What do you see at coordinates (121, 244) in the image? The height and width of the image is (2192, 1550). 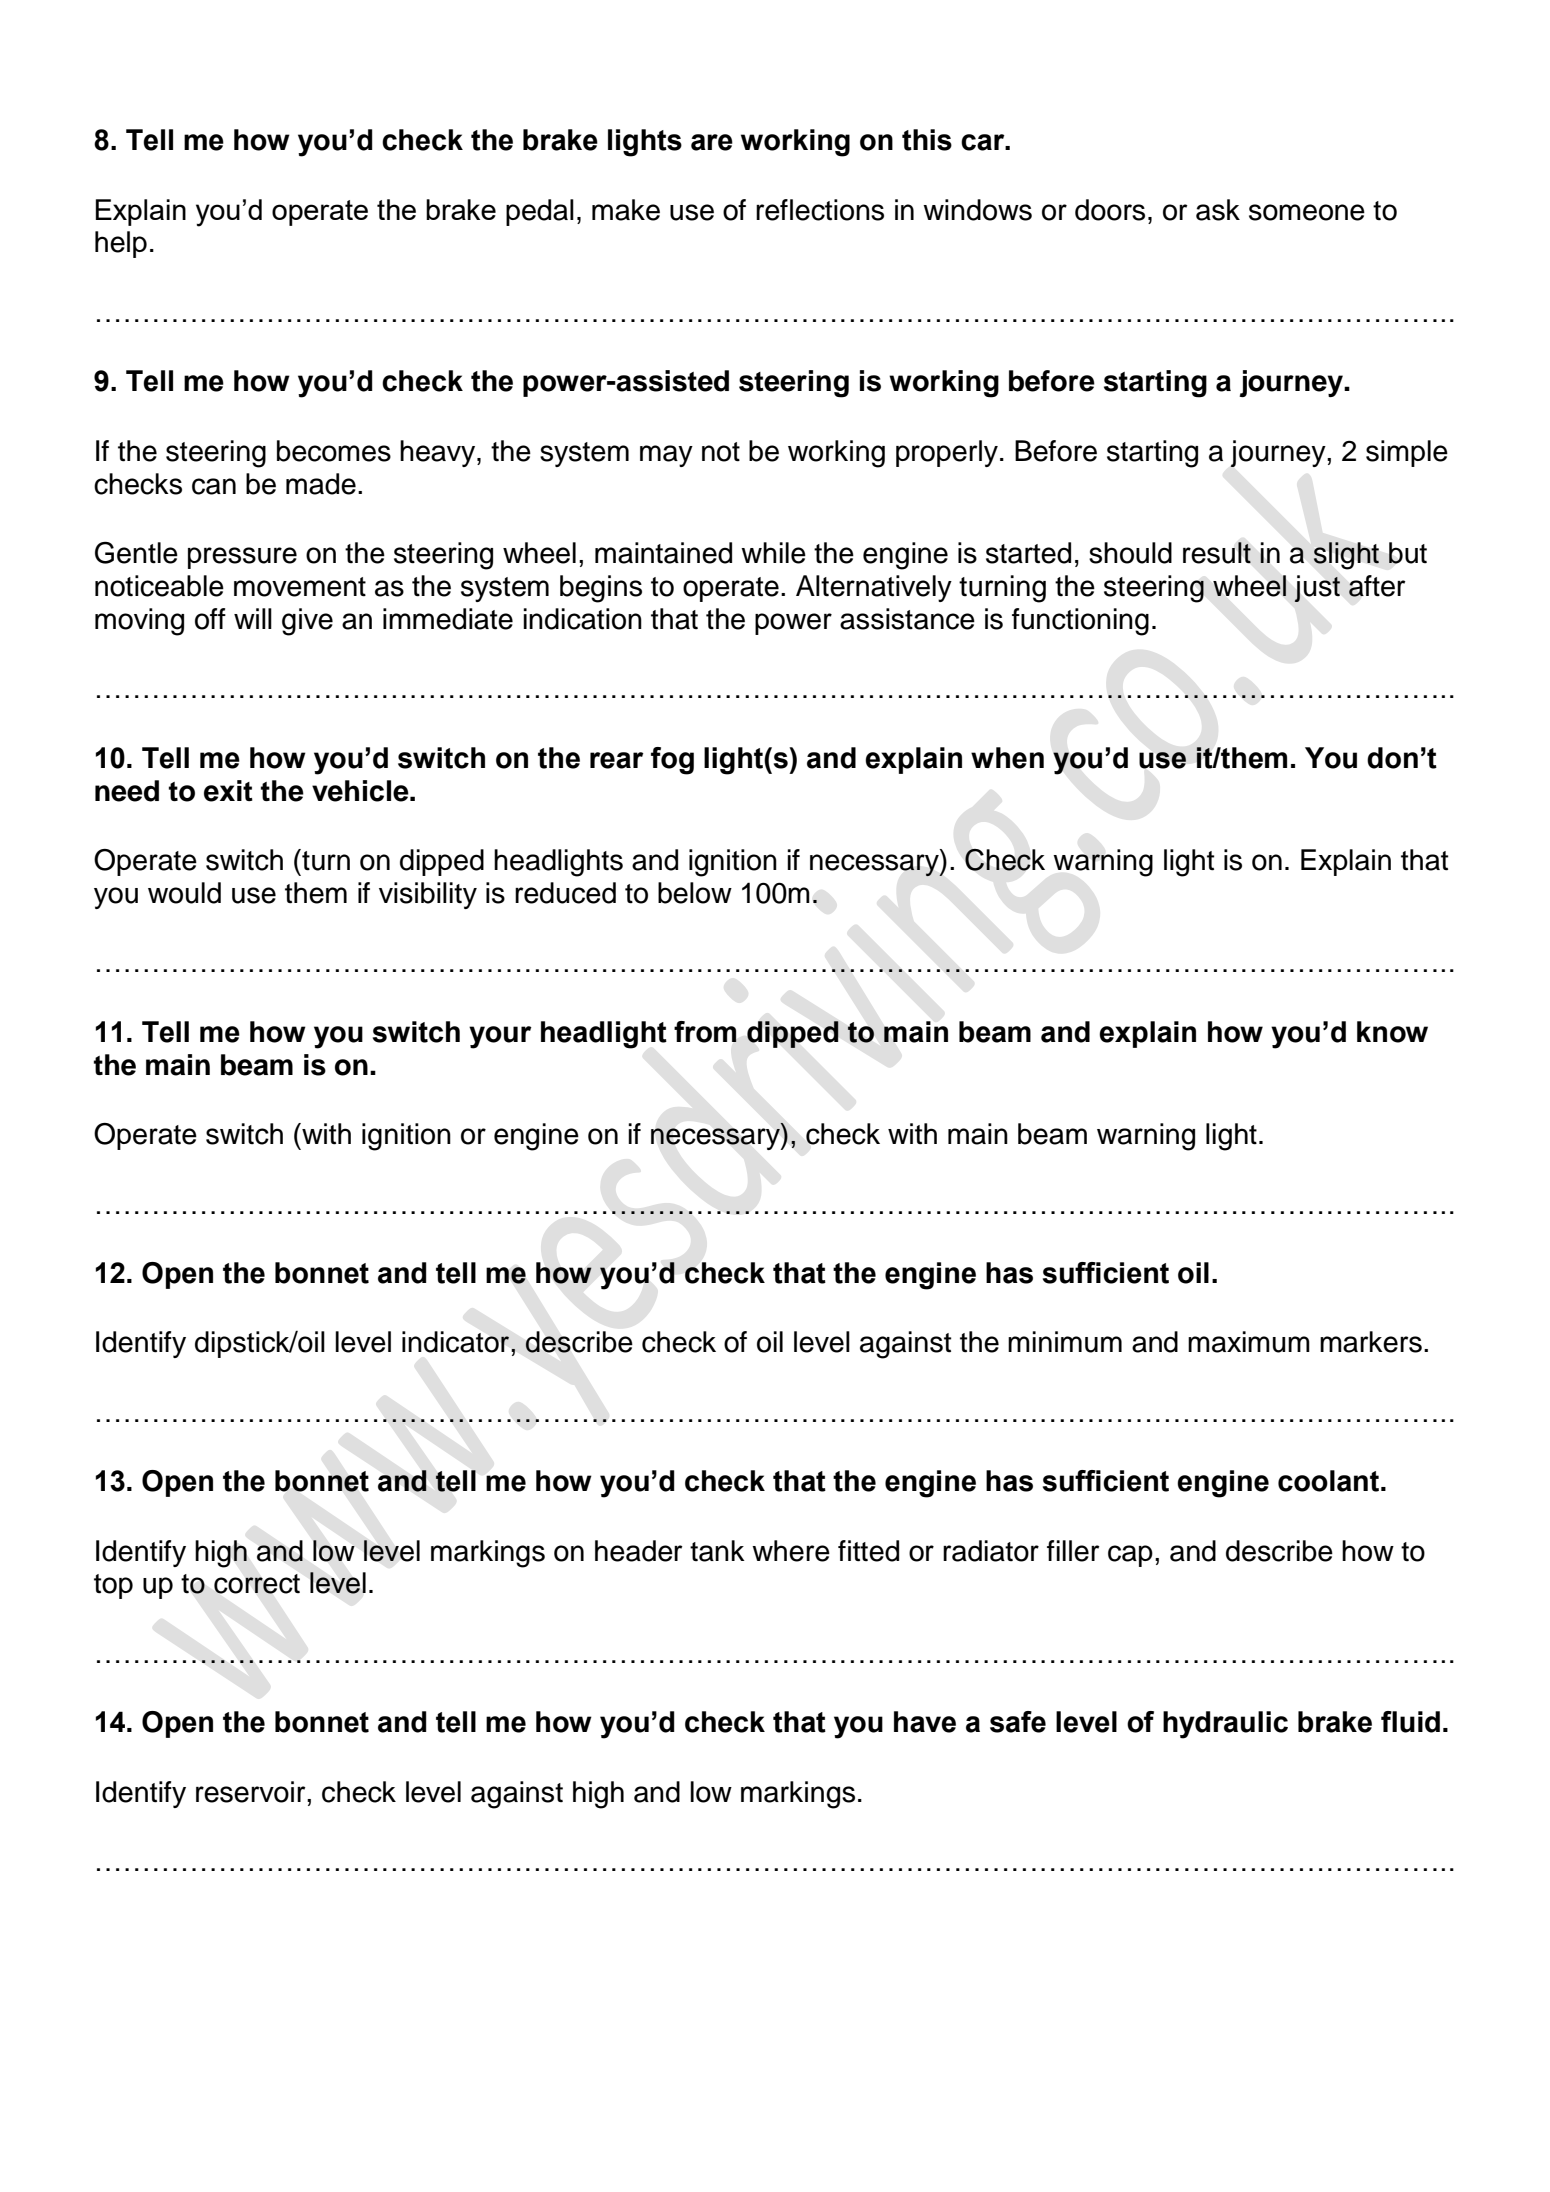 I see `help` at bounding box center [121, 244].
